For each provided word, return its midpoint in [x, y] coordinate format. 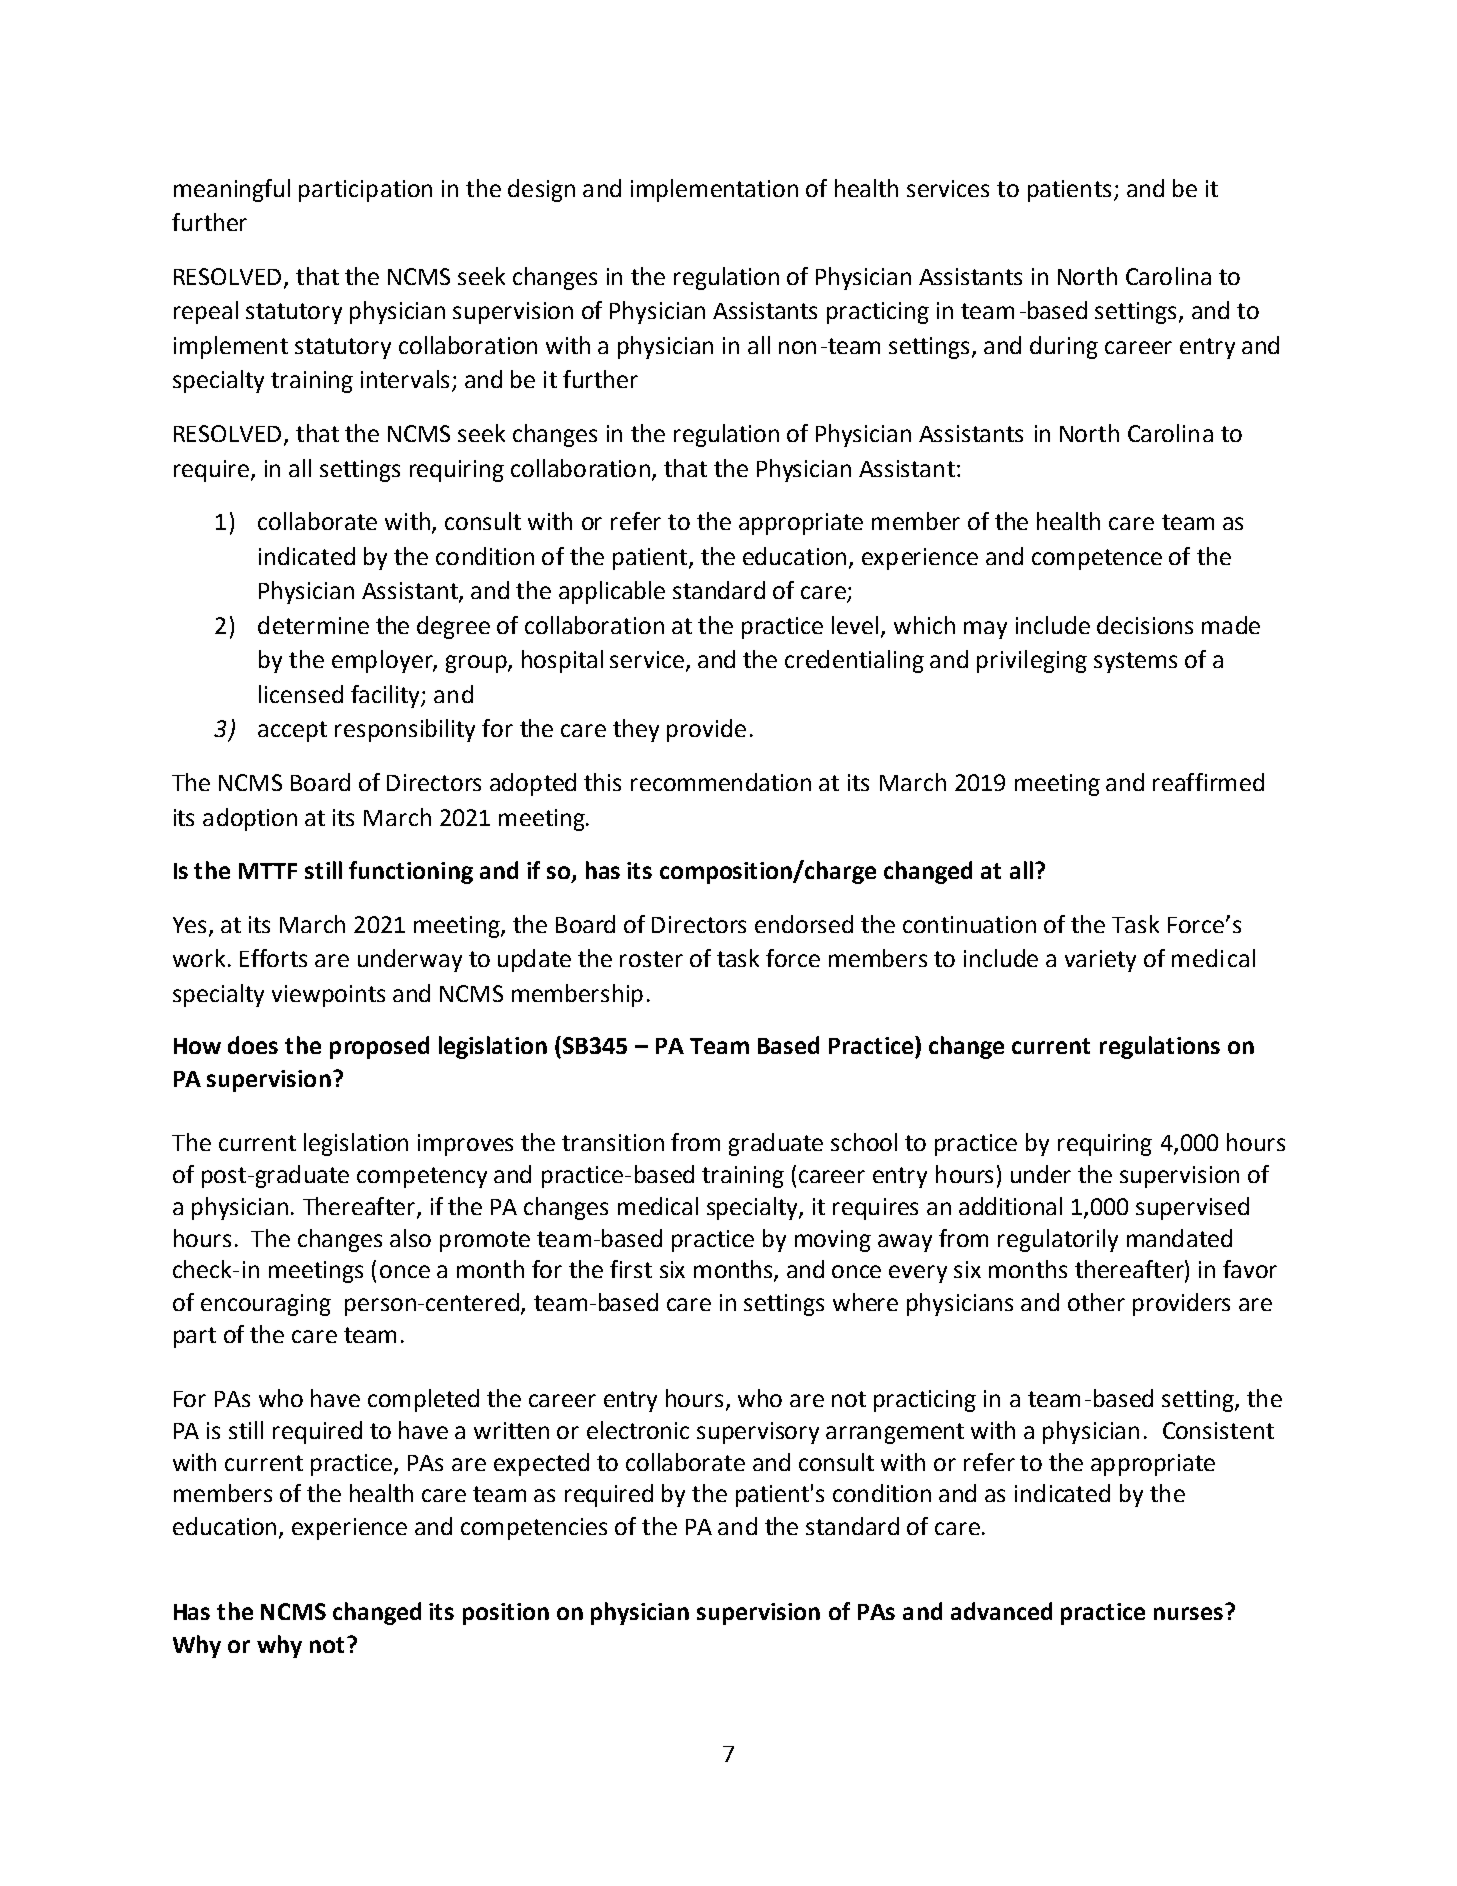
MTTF [268, 871]
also [410, 1238]
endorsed [804, 924]
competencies [534, 1529]
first [631, 1269]
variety [1100, 961]
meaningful [232, 190]
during [1064, 347]
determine [313, 625]
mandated [1179, 1238]
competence [1097, 559]
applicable [612, 592]
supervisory [758, 1433]
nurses [1188, 1613]
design [541, 190]
